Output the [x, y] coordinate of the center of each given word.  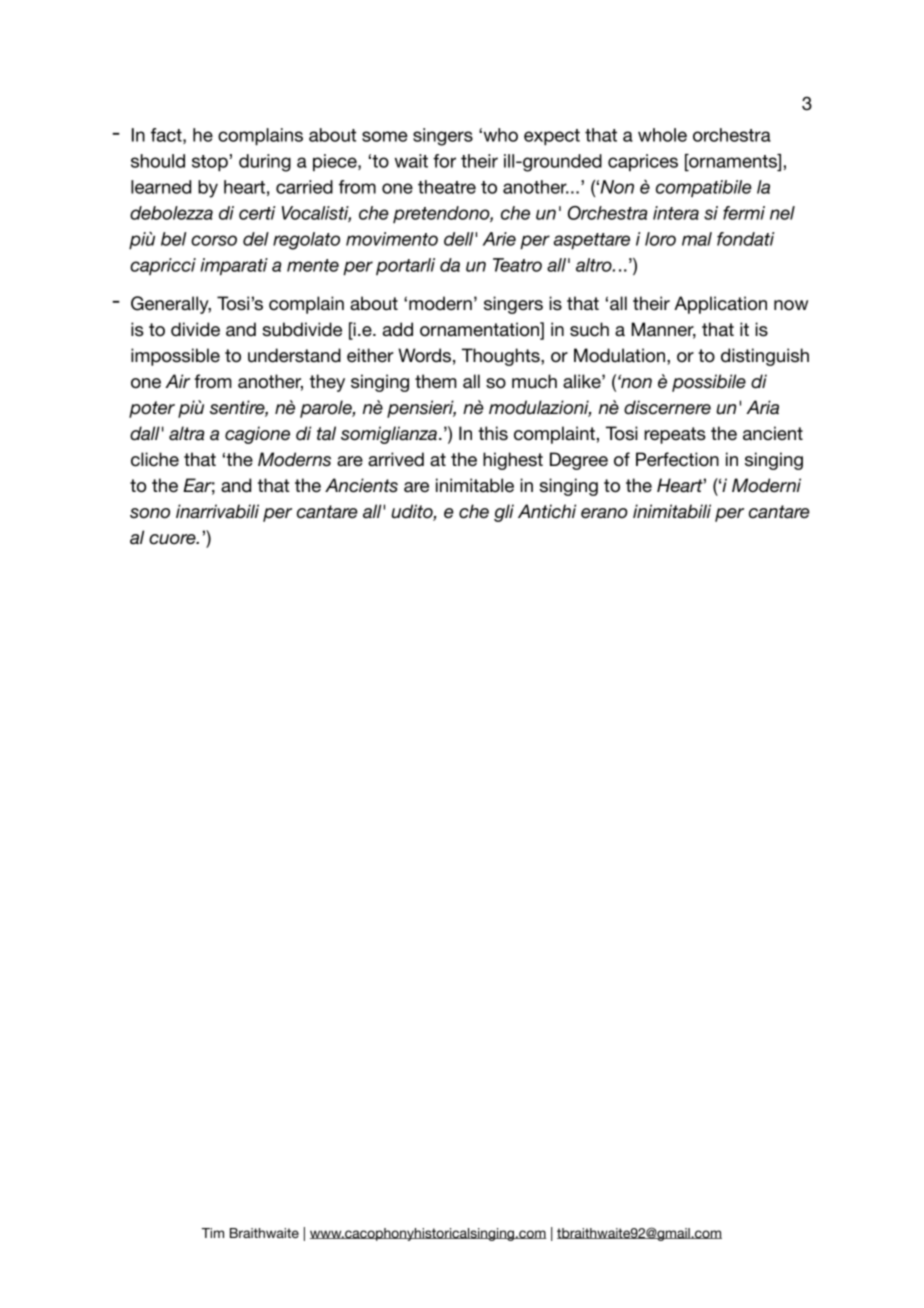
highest [513, 461]
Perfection [677, 459]
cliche [155, 459]
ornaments [733, 161]
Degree [579, 461]
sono [150, 513]
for [444, 161]
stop [210, 163]
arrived [396, 459]
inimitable [475, 485]
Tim [213, 1233]
